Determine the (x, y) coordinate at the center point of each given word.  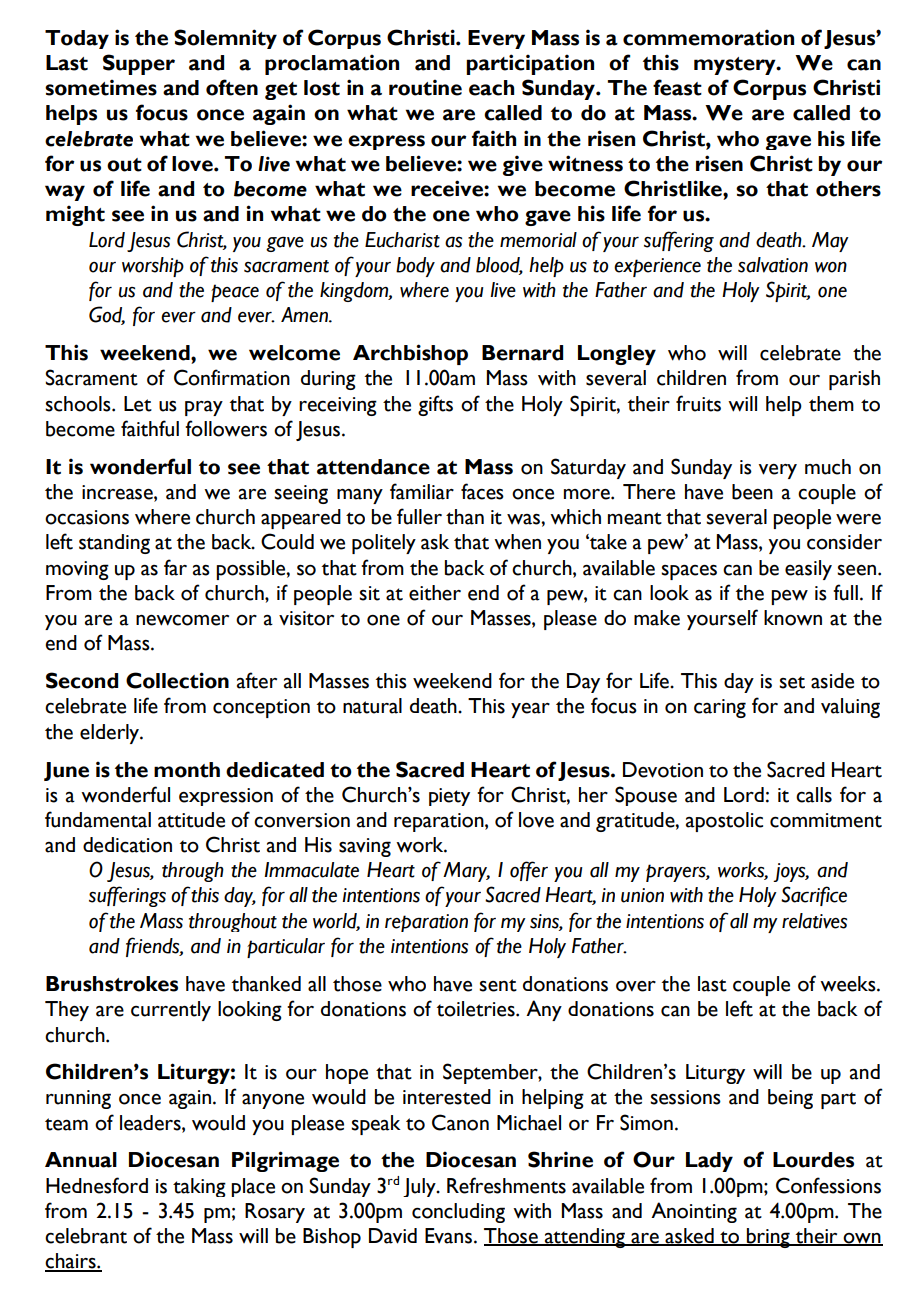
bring (768, 1238)
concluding (458, 1213)
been (752, 492)
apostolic (724, 822)
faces (482, 491)
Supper (139, 64)
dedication (127, 845)
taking (199, 1187)
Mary (466, 872)
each (491, 88)
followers (226, 428)
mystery (736, 66)
